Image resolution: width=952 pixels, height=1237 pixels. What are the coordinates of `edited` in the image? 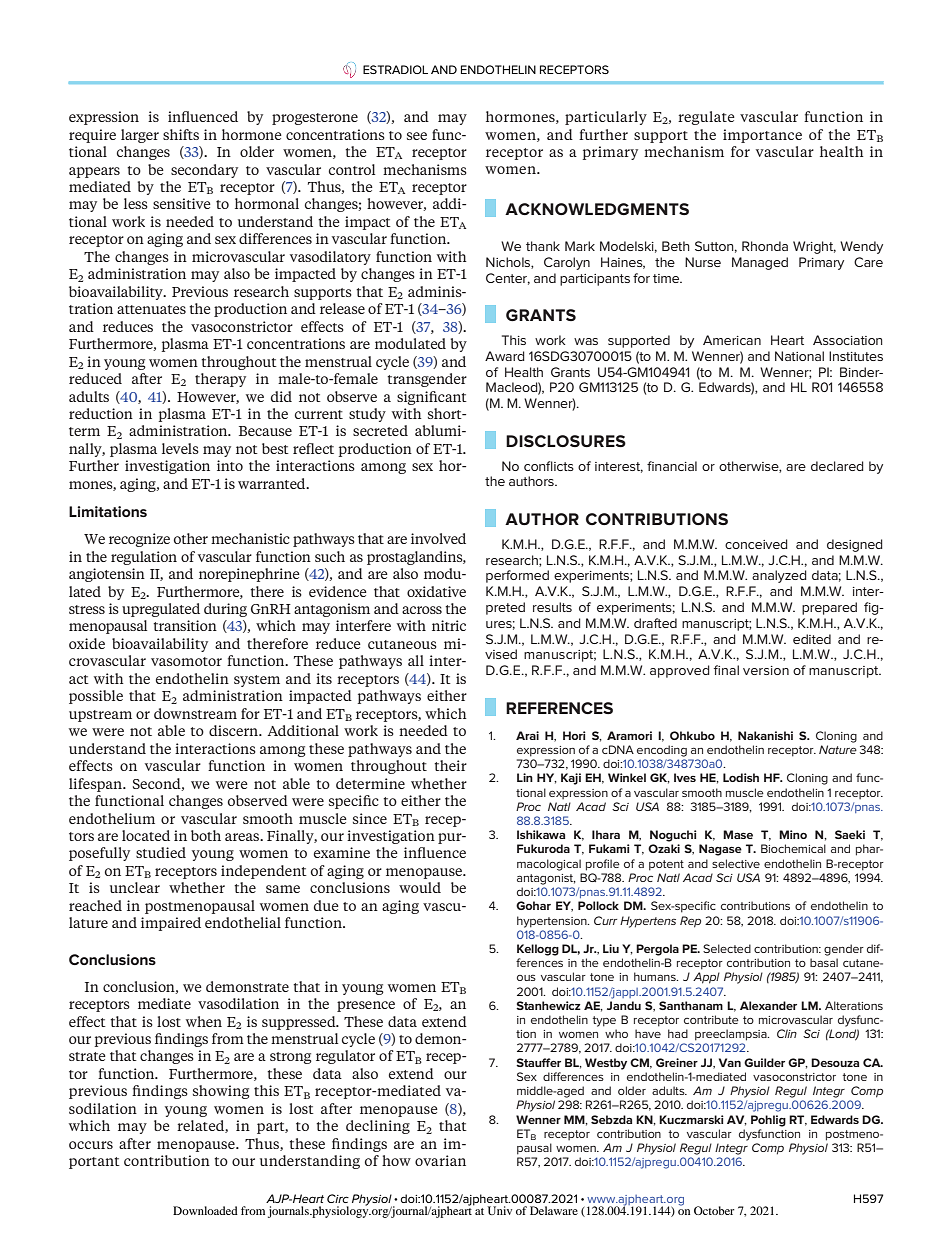 It's located at (812, 639).
